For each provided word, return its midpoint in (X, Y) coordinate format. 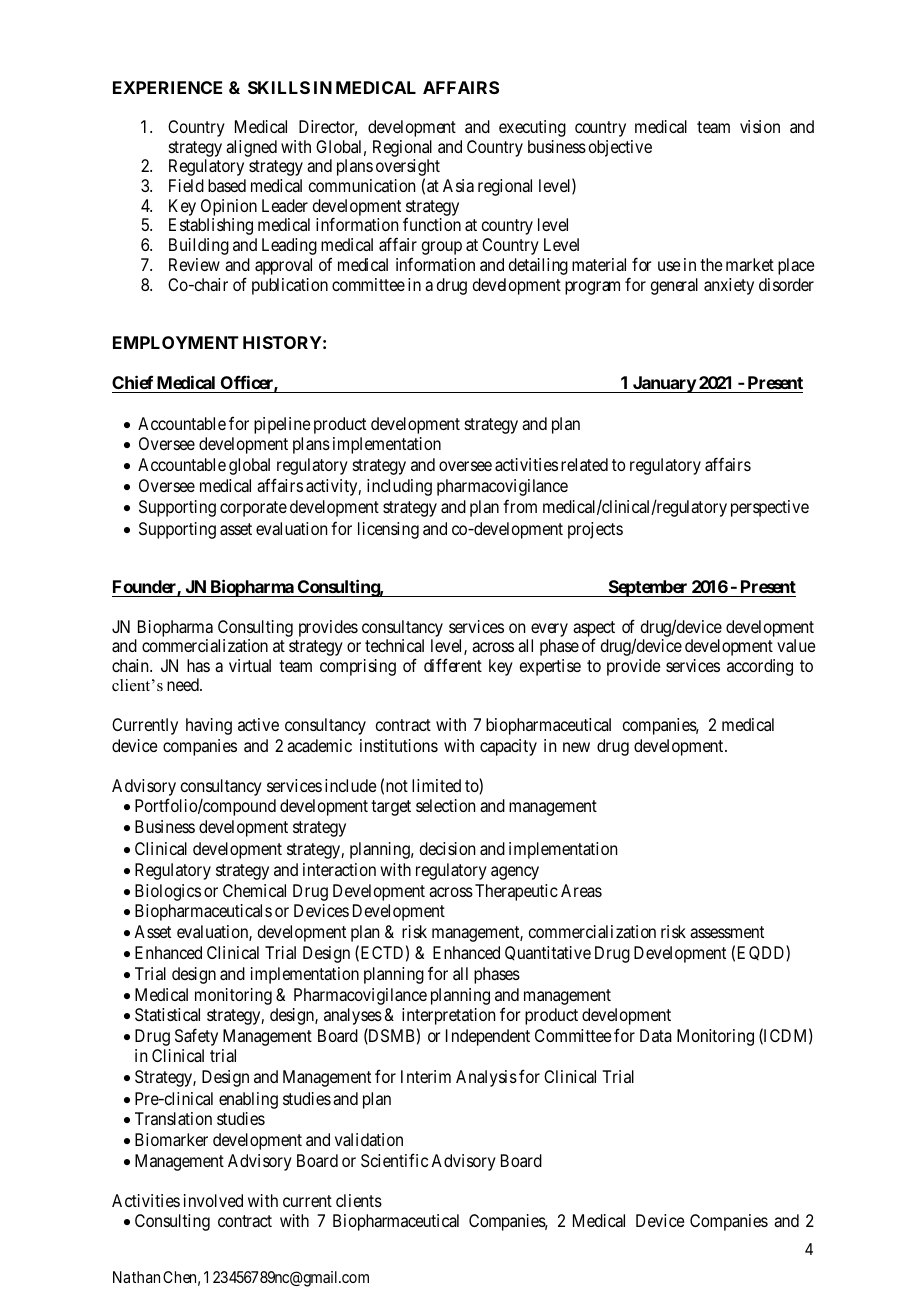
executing (532, 128)
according (760, 667)
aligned (251, 148)
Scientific (394, 1160)
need (184, 684)
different (453, 665)
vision (760, 126)
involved (213, 1200)
